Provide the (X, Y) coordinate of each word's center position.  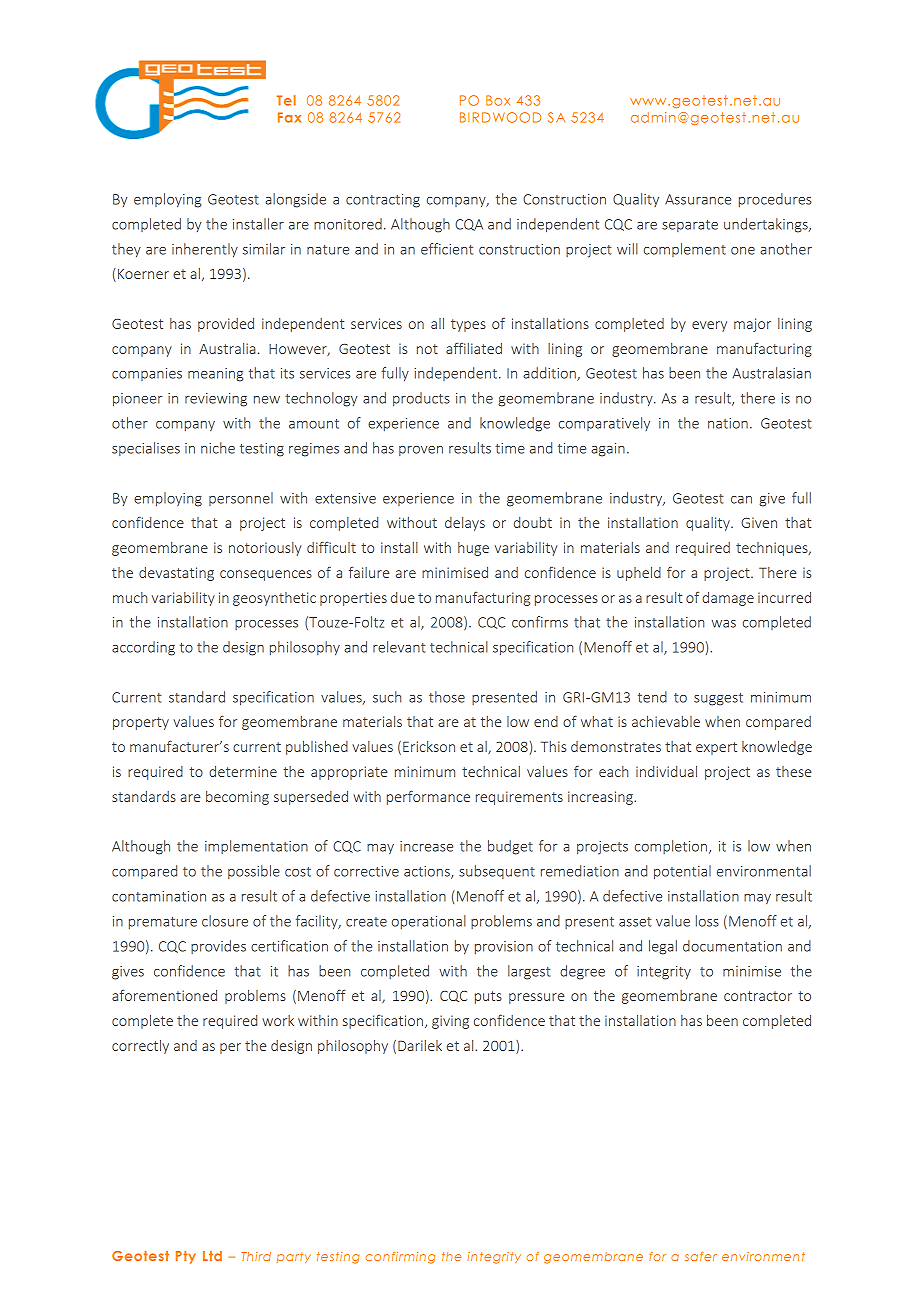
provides (218, 947)
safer (701, 1256)
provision (504, 947)
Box (498, 100)
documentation (732, 946)
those (447, 697)
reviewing (216, 400)
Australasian (772, 373)
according (143, 648)
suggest (718, 699)
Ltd (212, 1256)
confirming (400, 1258)
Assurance (698, 199)
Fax (289, 117)
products (421, 399)
